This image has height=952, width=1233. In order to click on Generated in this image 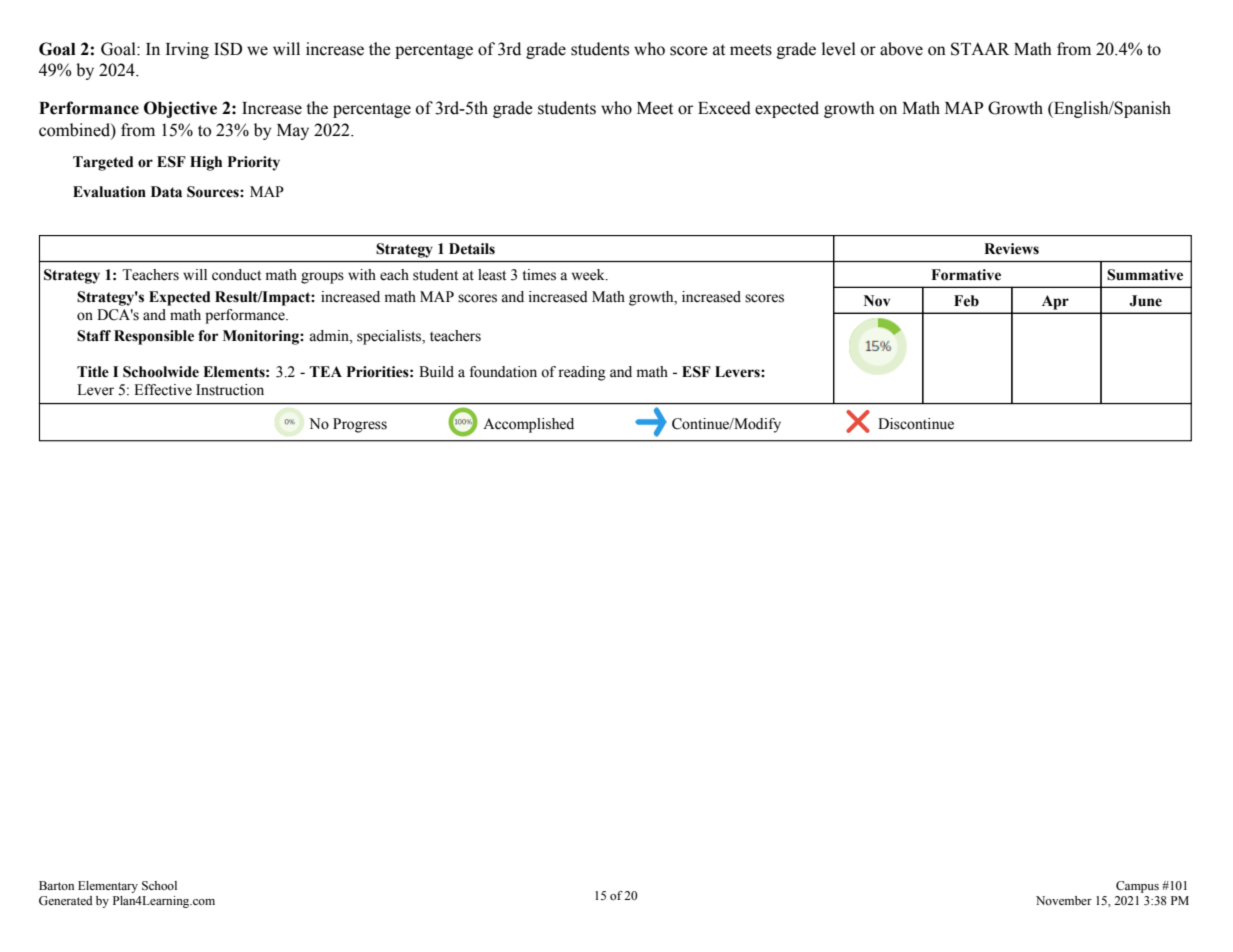, I will do `click(66, 900)`.
